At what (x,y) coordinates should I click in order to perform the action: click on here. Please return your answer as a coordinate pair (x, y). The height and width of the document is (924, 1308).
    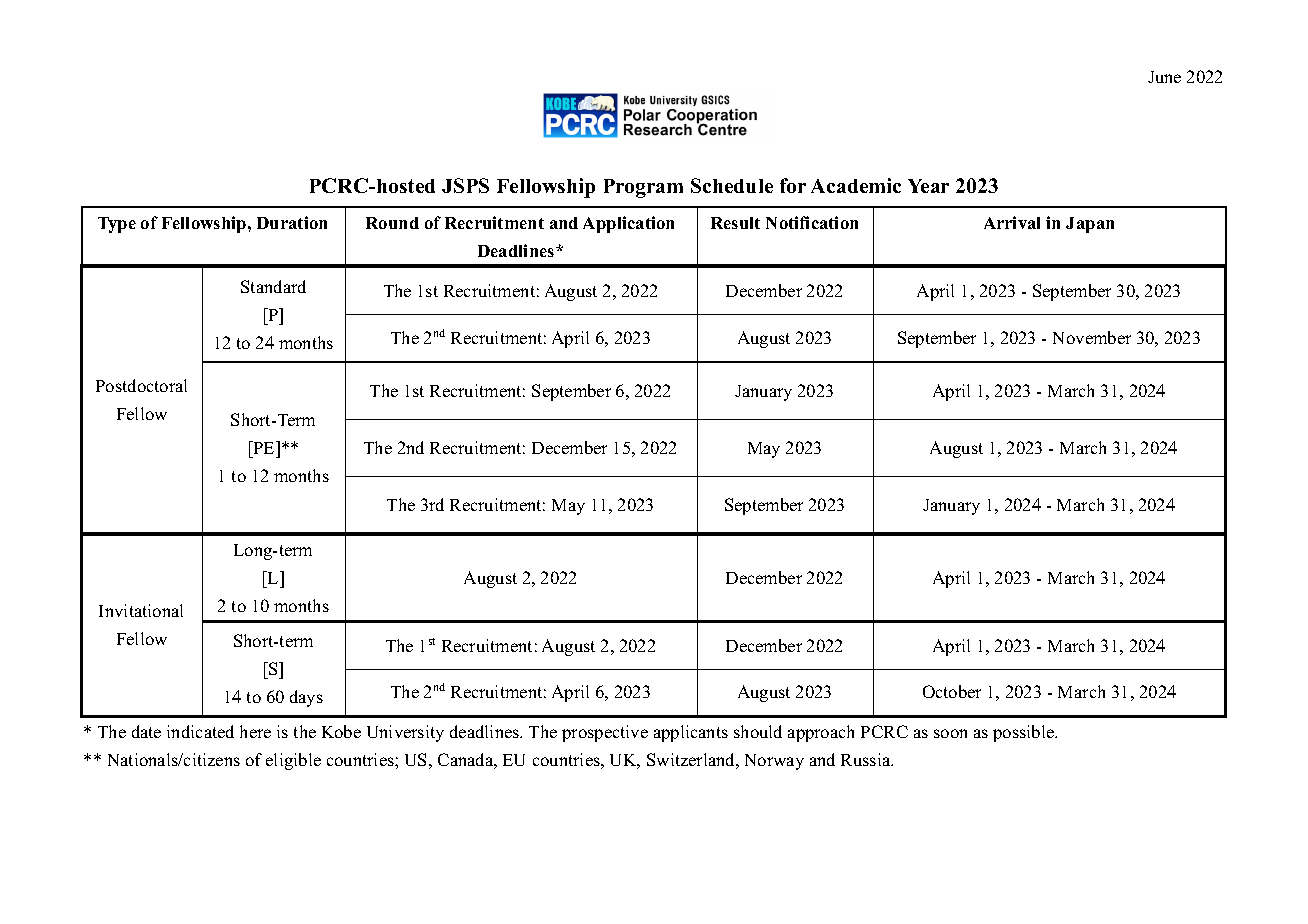
    Looking at the image, I should click on (255, 731).
